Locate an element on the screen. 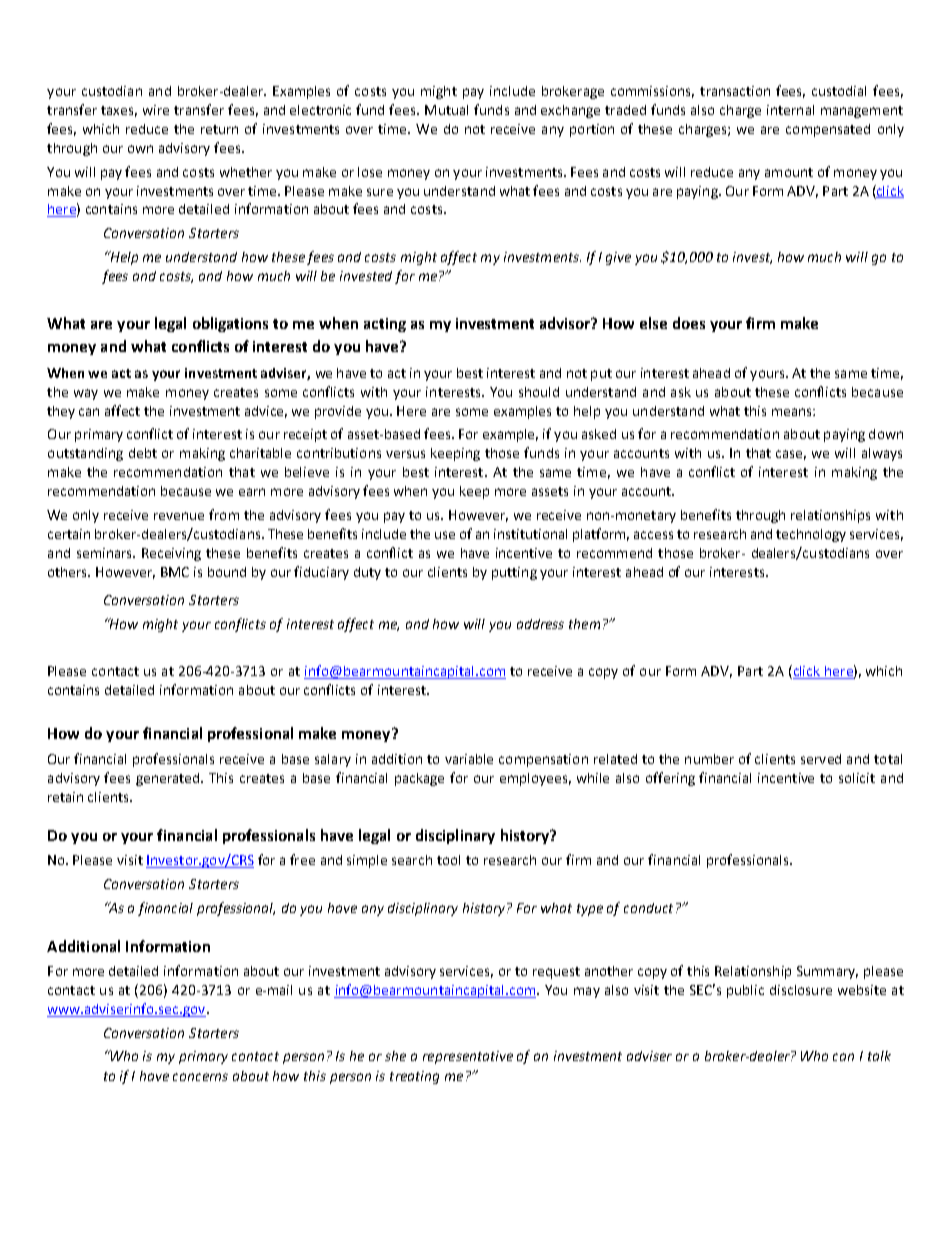  wire is located at coordinates (156, 110).
